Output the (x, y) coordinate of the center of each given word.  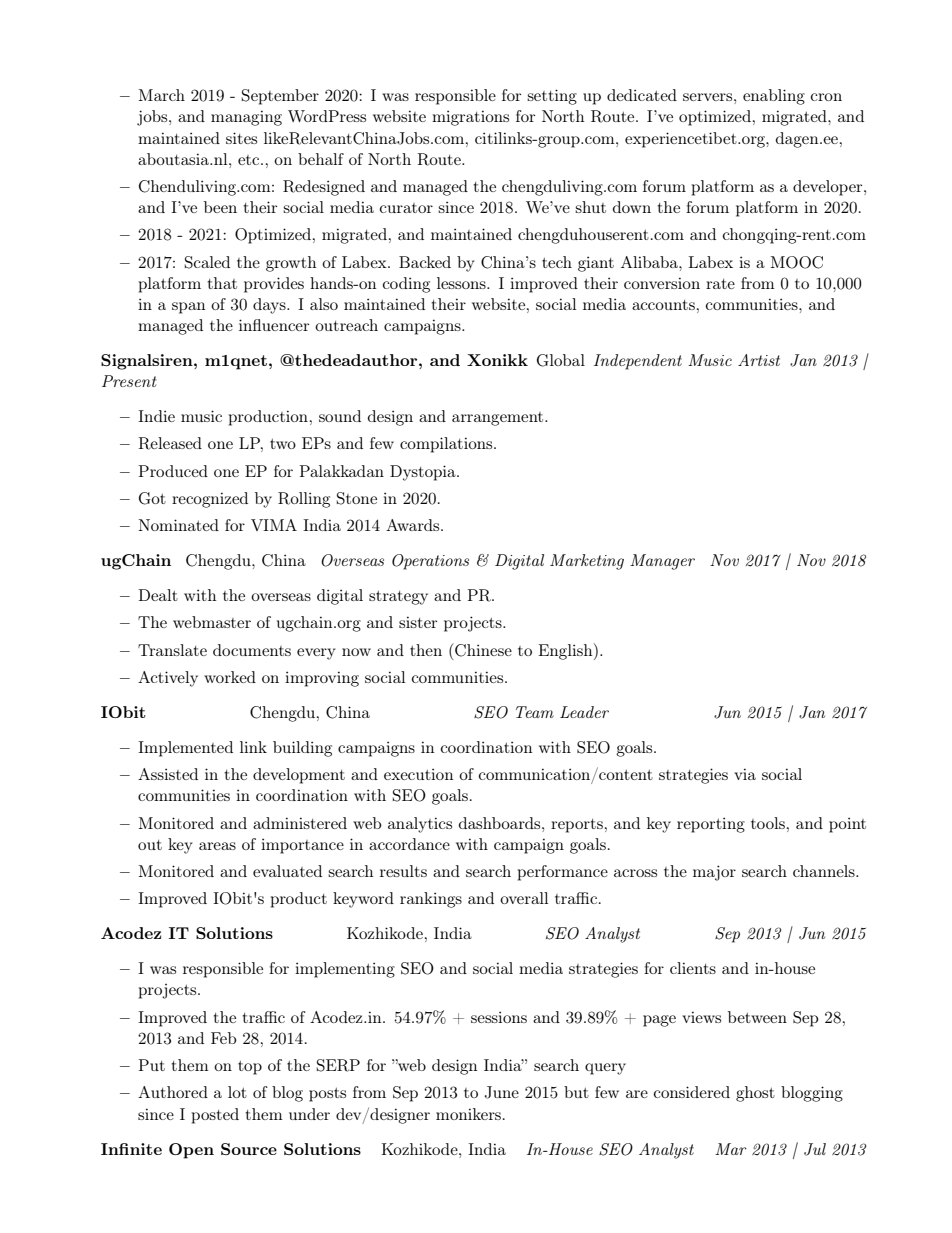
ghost (755, 1094)
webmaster (212, 622)
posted (215, 1116)
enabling (774, 97)
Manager (662, 562)
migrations (470, 118)
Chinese (482, 650)
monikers (470, 1114)
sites (241, 138)
